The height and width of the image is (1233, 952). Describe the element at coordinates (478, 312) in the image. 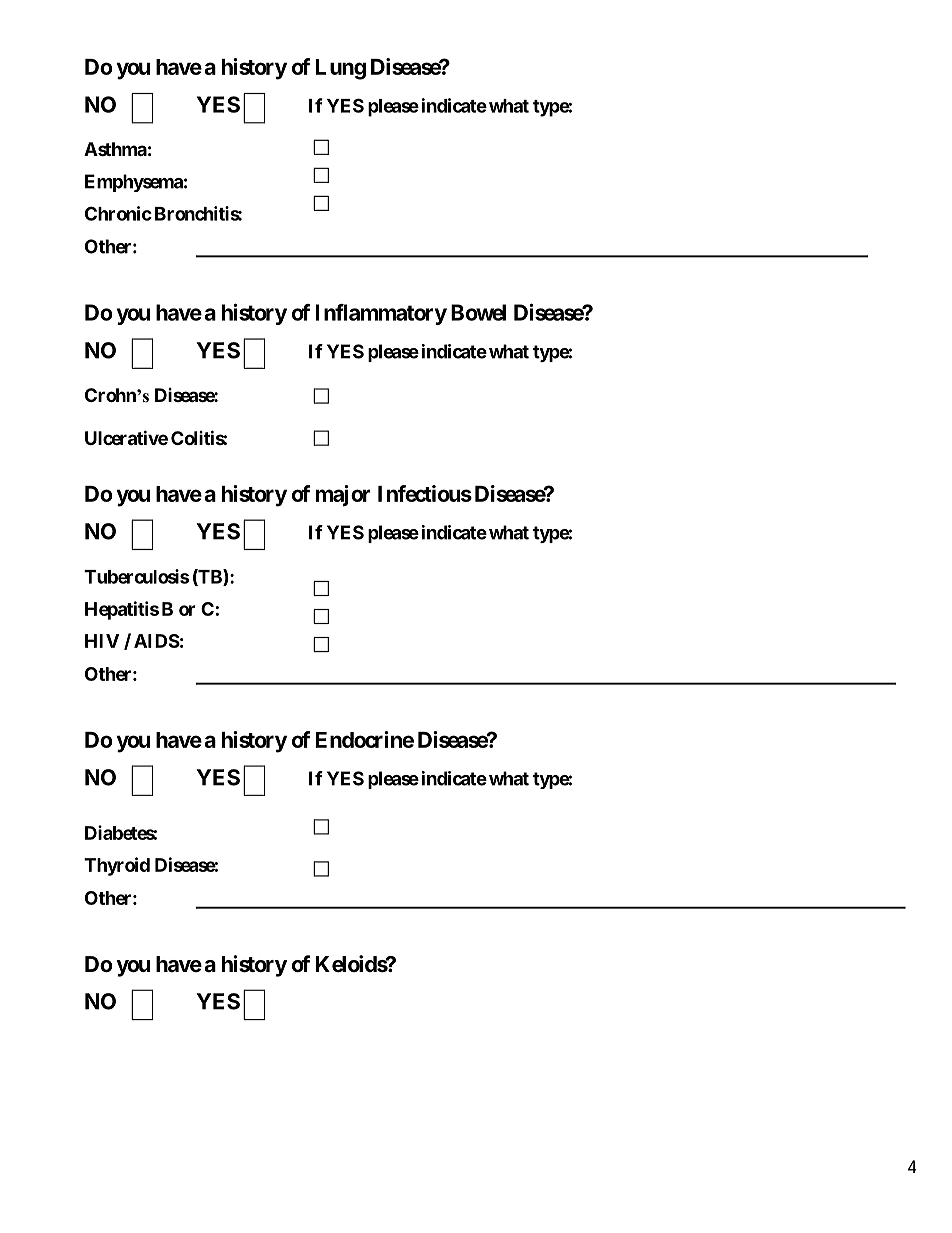

I see `Bowel` at that location.
